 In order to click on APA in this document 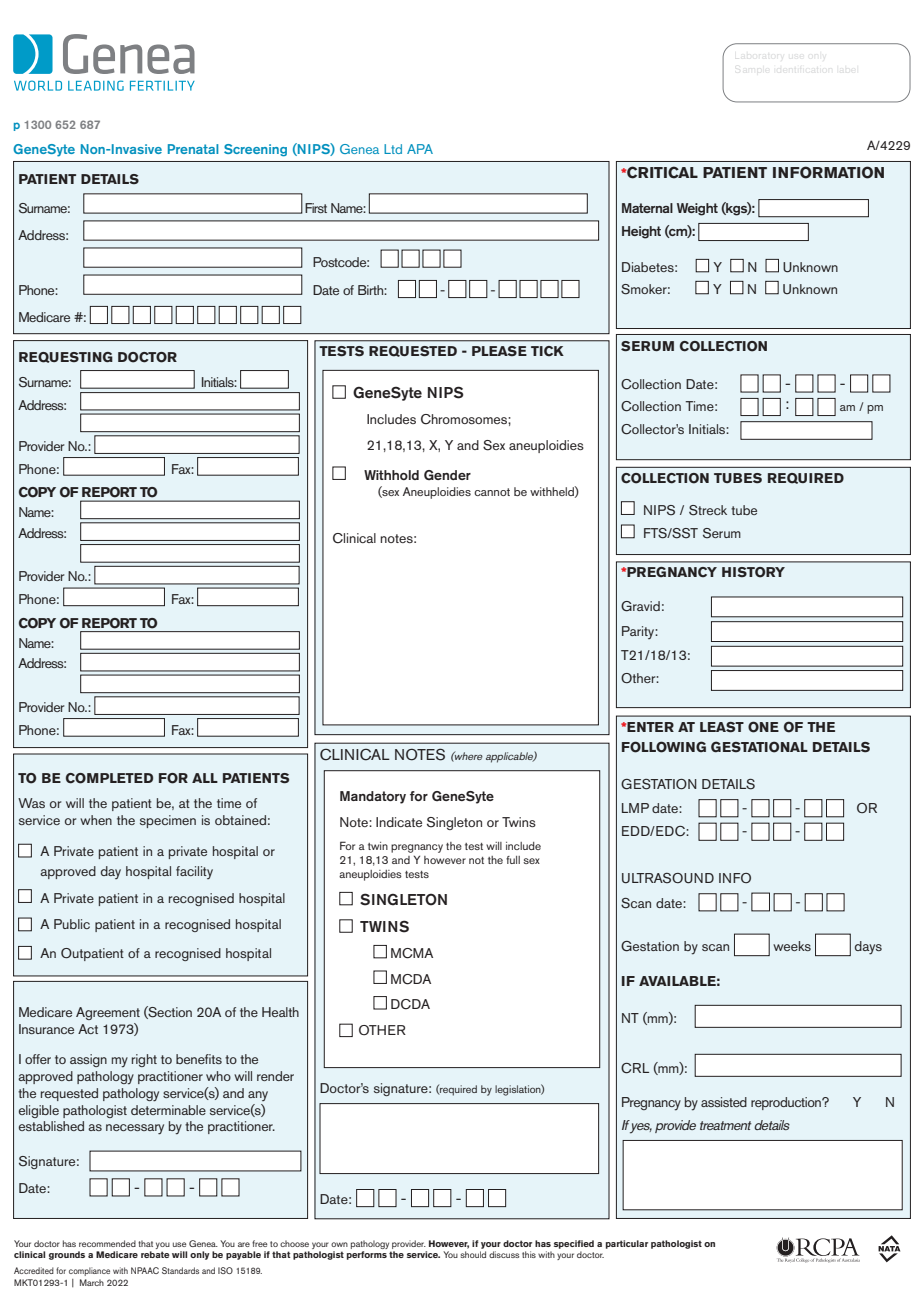, I will do `click(420, 149)`.
